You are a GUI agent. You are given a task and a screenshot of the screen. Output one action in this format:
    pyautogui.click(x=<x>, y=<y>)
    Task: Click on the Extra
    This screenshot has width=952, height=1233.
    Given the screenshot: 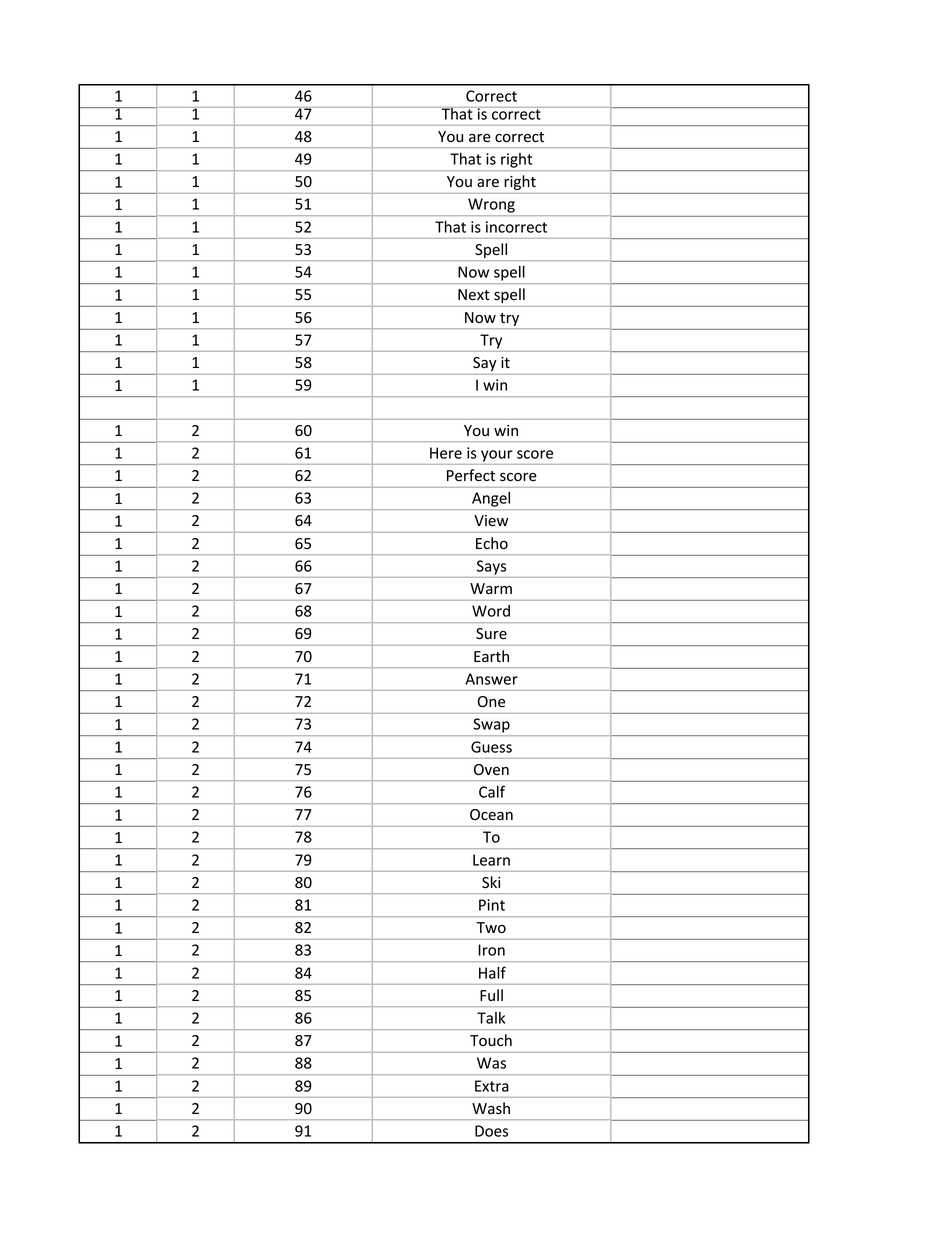 What is the action you would take?
    pyautogui.click(x=492, y=1086)
